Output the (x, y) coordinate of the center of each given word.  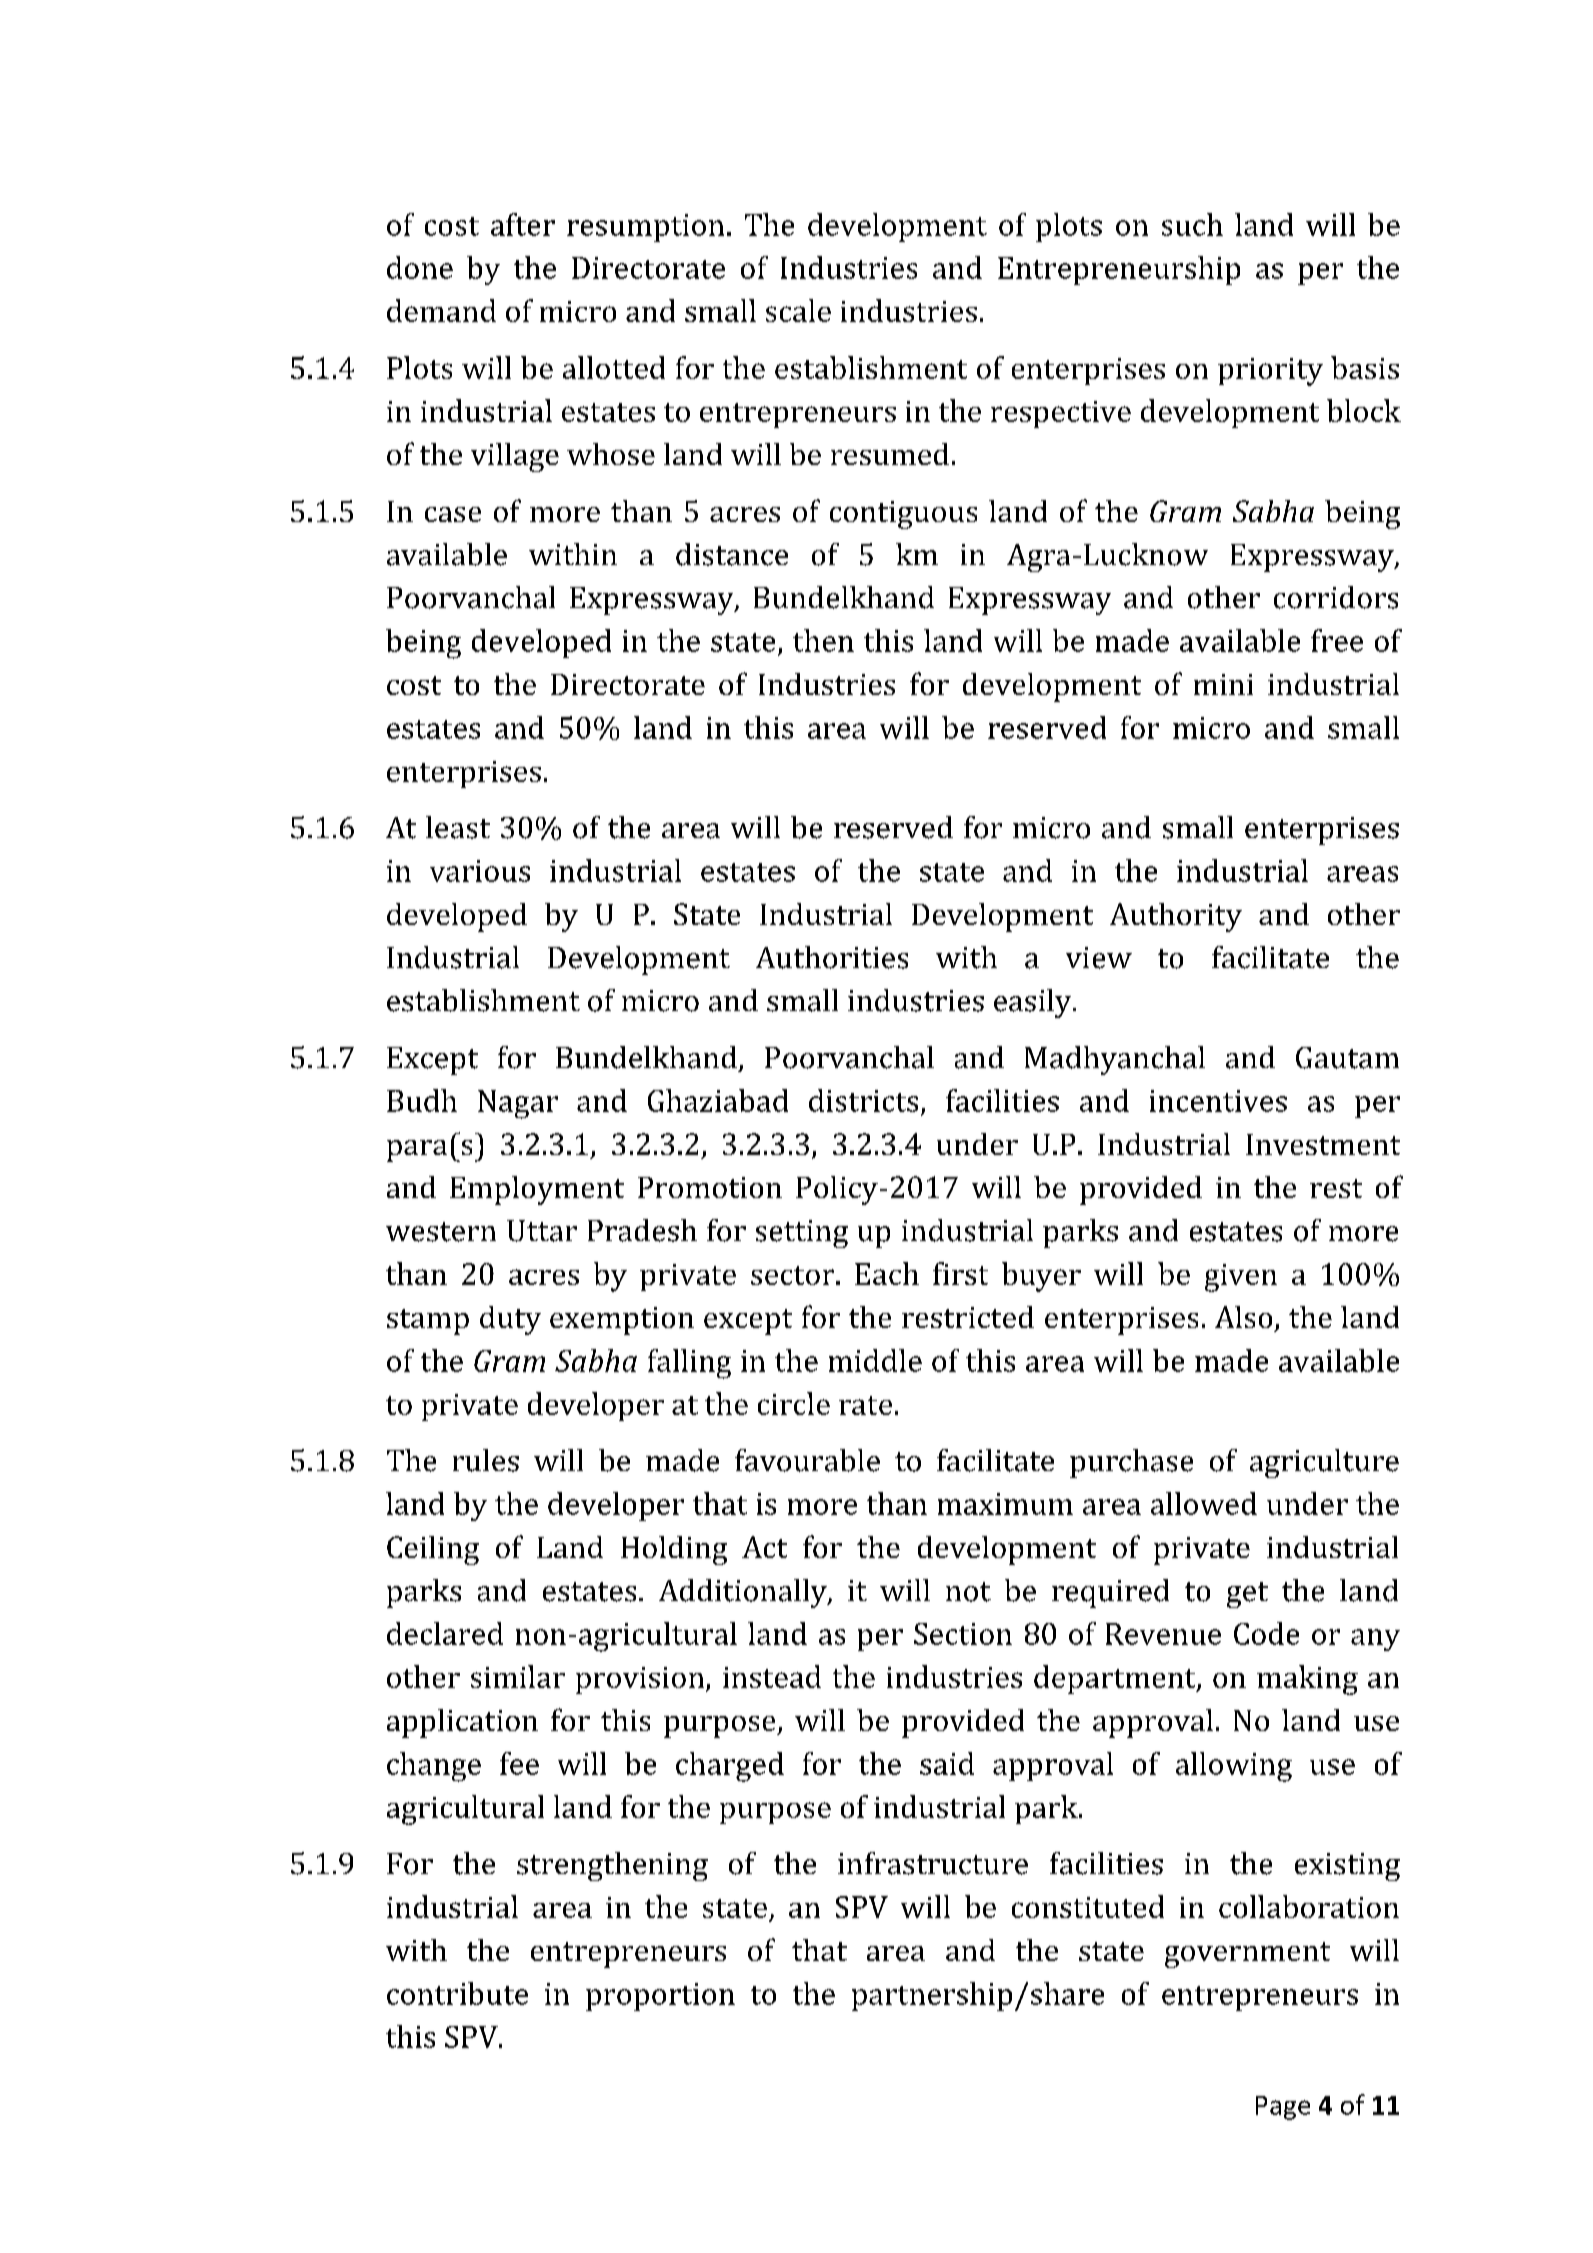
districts (863, 1100)
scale (798, 310)
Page (1283, 2108)
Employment (537, 1190)
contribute (457, 1993)
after (523, 224)
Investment (1323, 1144)
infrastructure (933, 1863)
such (1192, 224)
